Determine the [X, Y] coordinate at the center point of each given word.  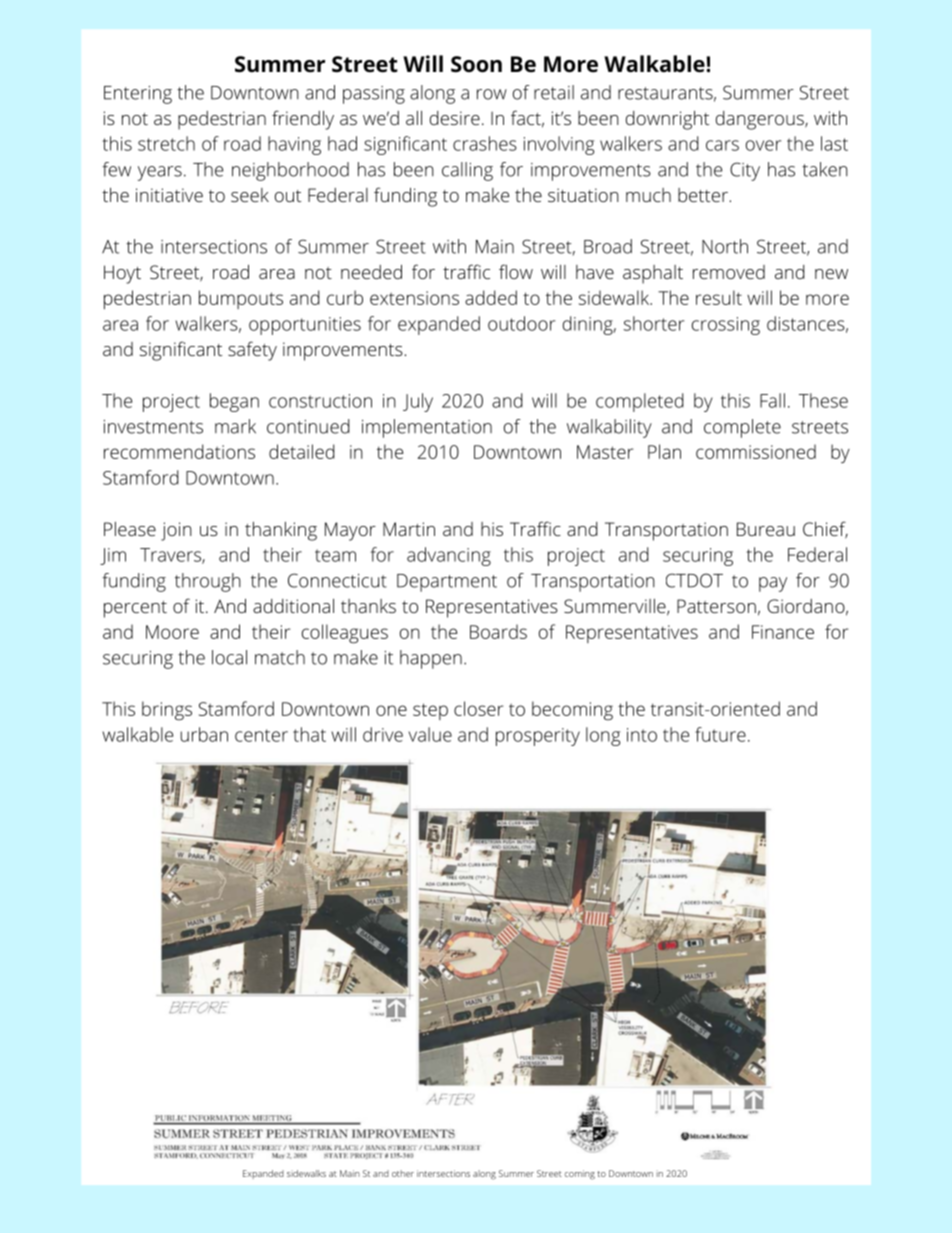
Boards [498, 631]
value [430, 734]
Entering [138, 95]
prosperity [538, 737]
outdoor [521, 323]
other [403, 1173]
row [492, 94]
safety [252, 351]
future [720, 734]
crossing [726, 326]
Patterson [716, 606]
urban [204, 734]
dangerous [760, 120]
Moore [172, 632]
